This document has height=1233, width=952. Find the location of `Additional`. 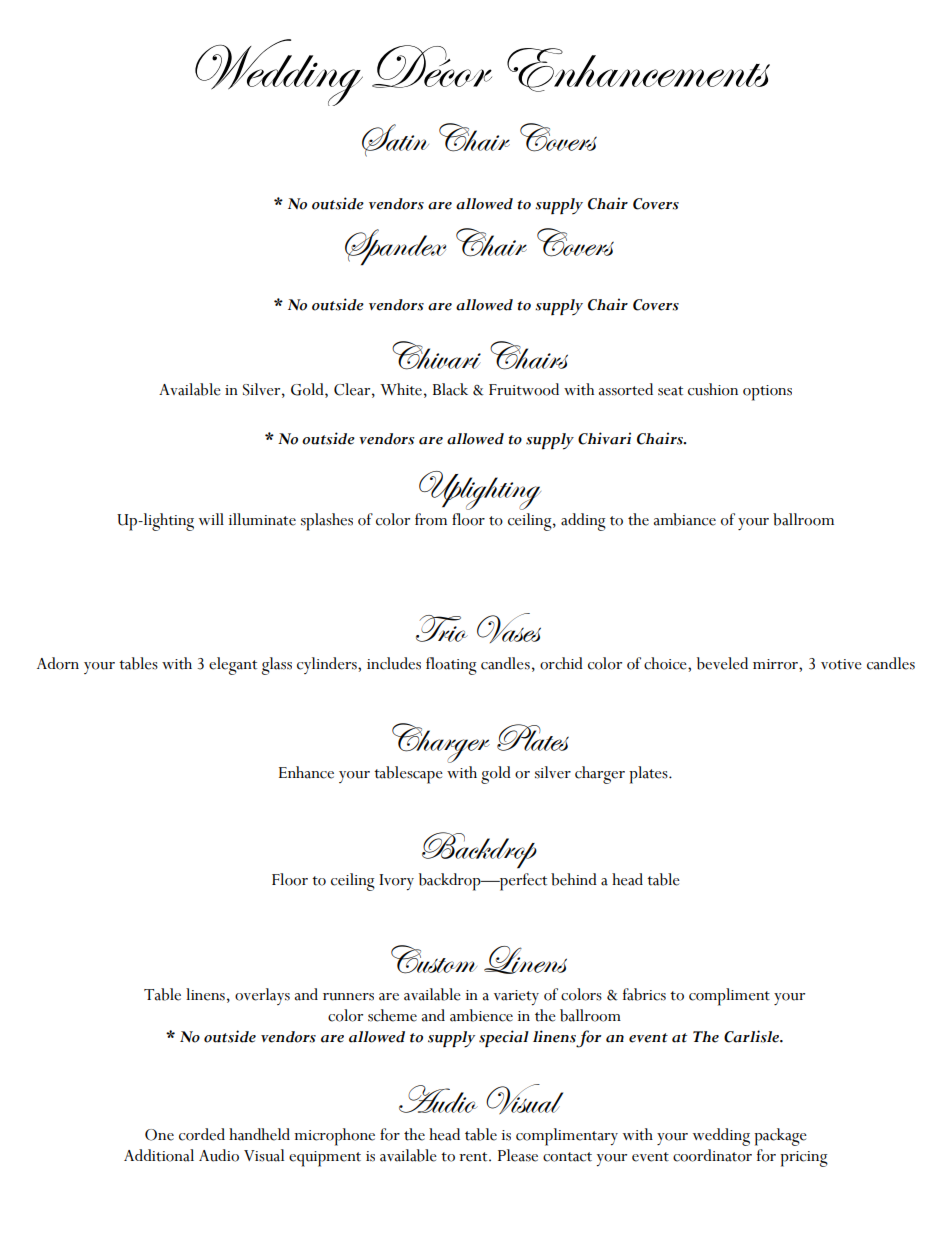

Additional is located at coordinates (159, 1155).
